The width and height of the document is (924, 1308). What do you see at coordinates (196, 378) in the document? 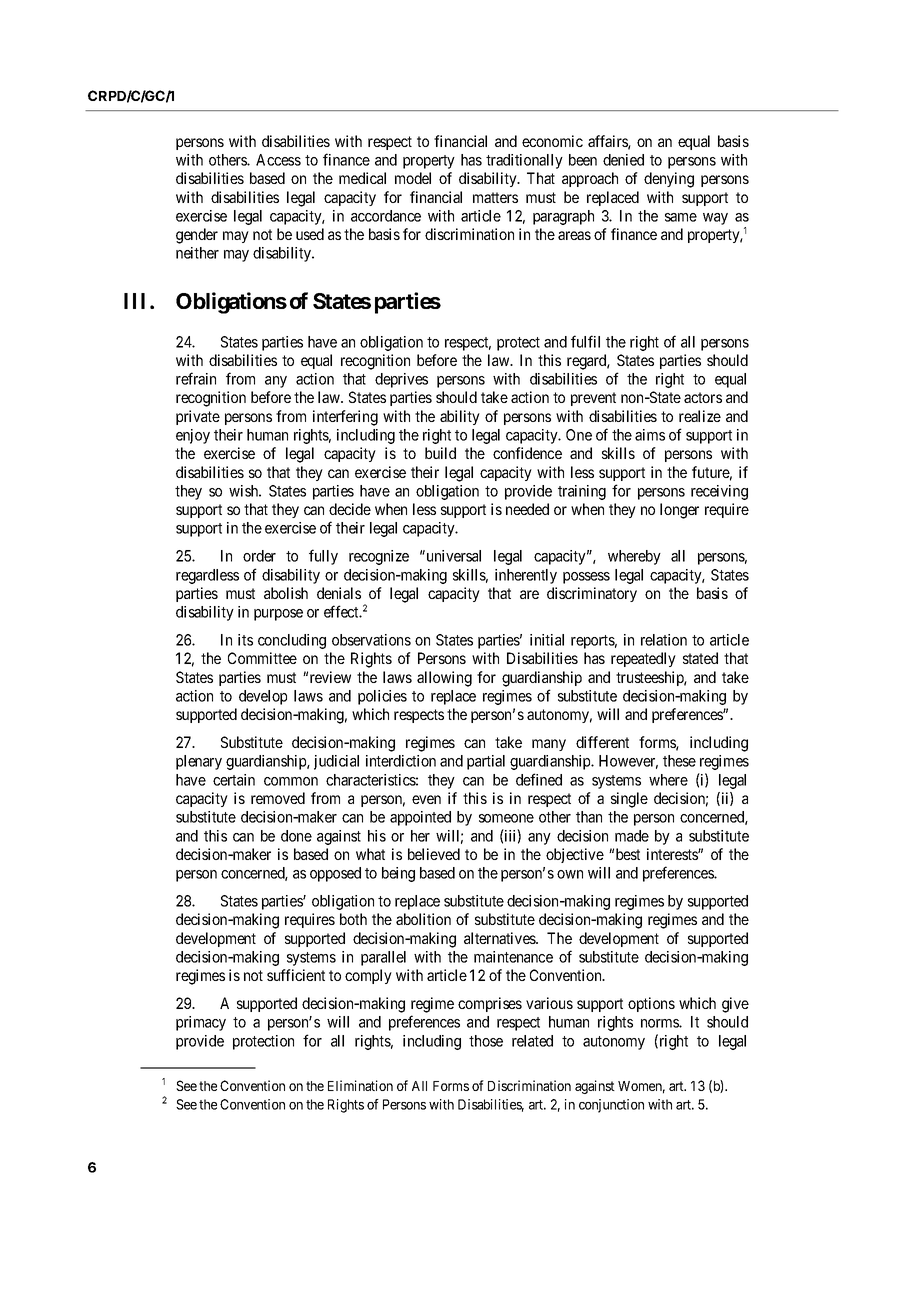
I see `refrain` at bounding box center [196, 378].
